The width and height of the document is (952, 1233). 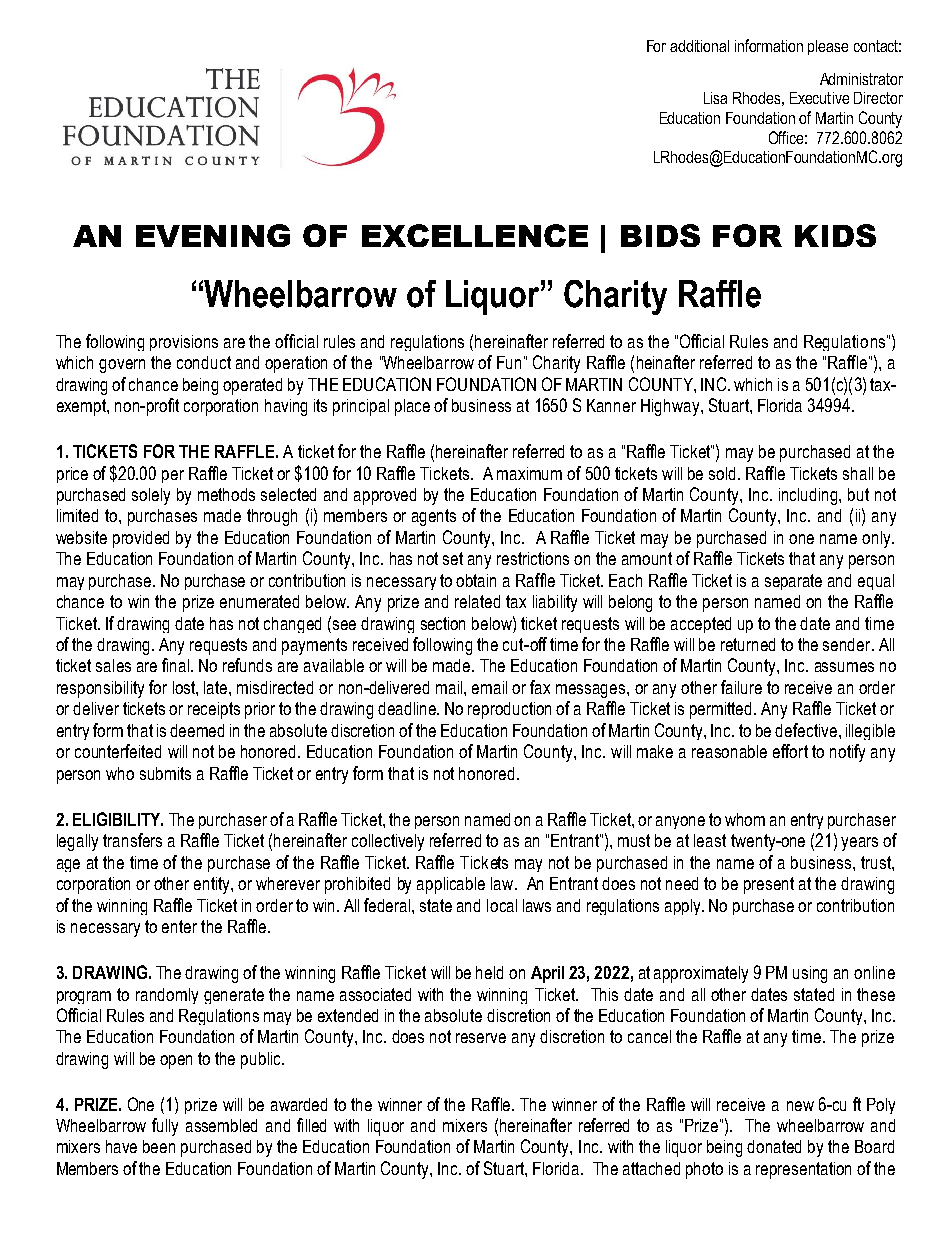 I want to click on EXCELLENCE, so click(x=475, y=235).
